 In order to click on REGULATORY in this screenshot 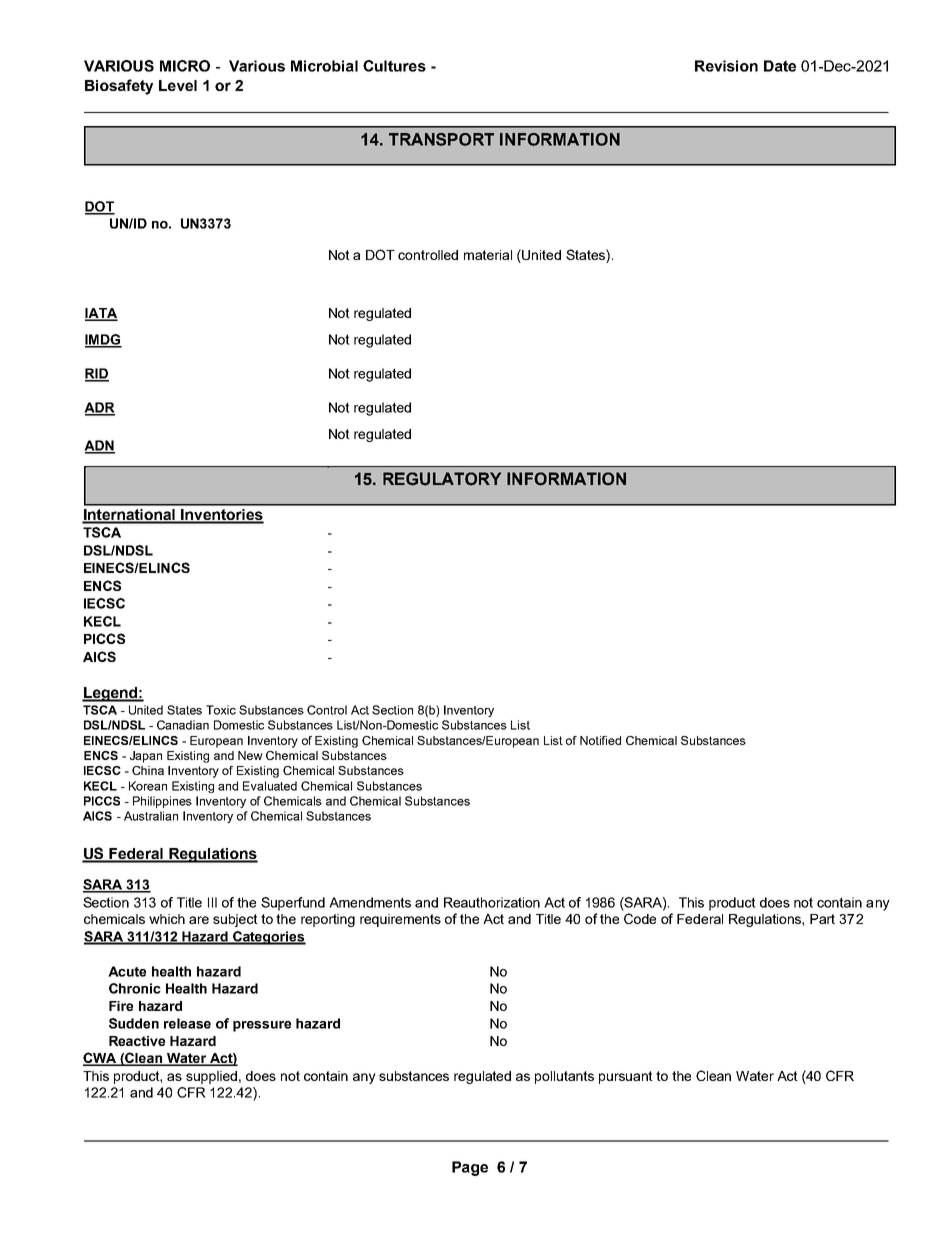, I will do `click(442, 479)`.
